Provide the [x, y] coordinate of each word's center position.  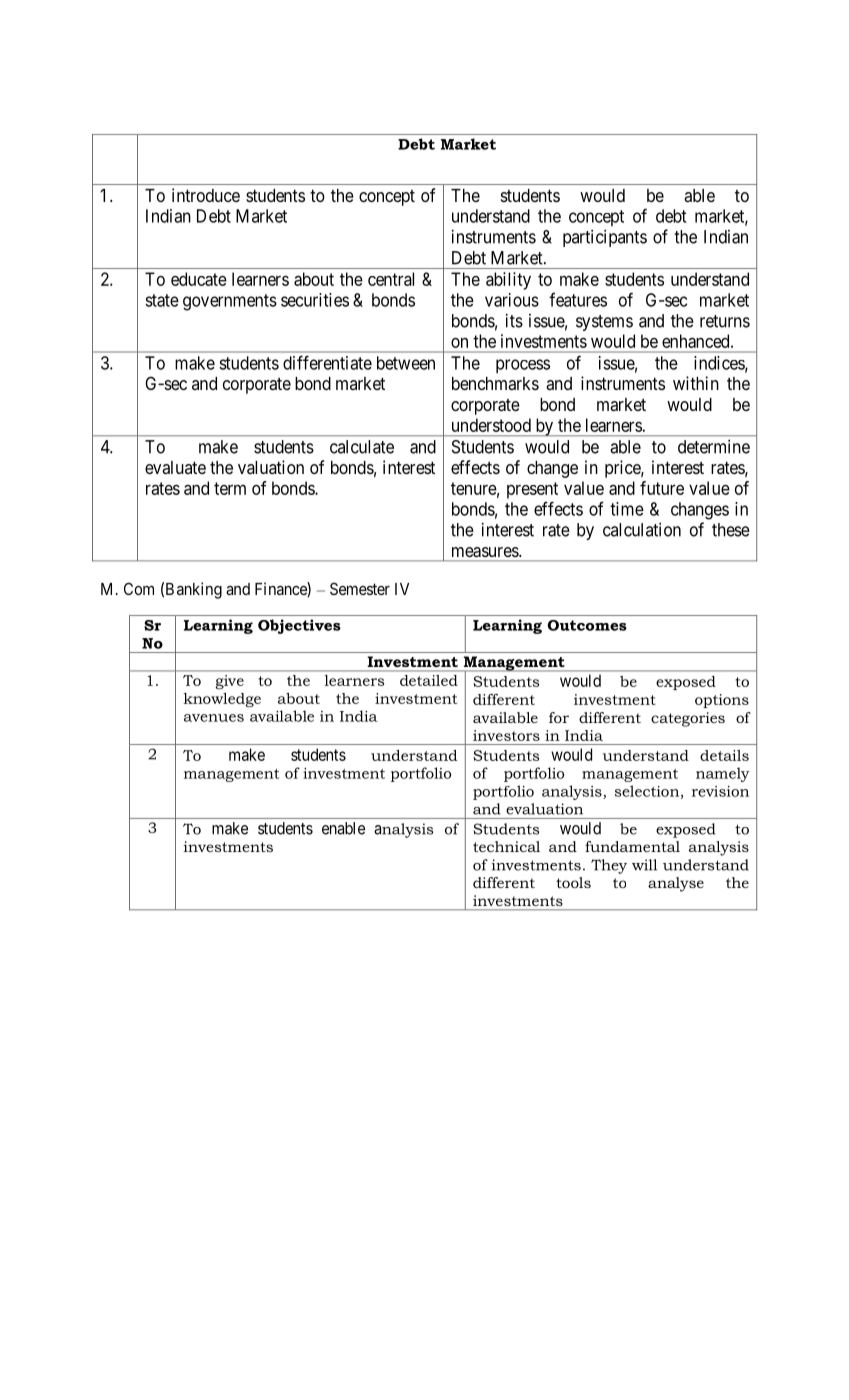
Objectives [299, 626]
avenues [214, 718]
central [391, 279]
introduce [206, 195]
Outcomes [587, 625]
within [696, 383]
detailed [429, 680]
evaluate [175, 467]
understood [491, 425]
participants [605, 238]
